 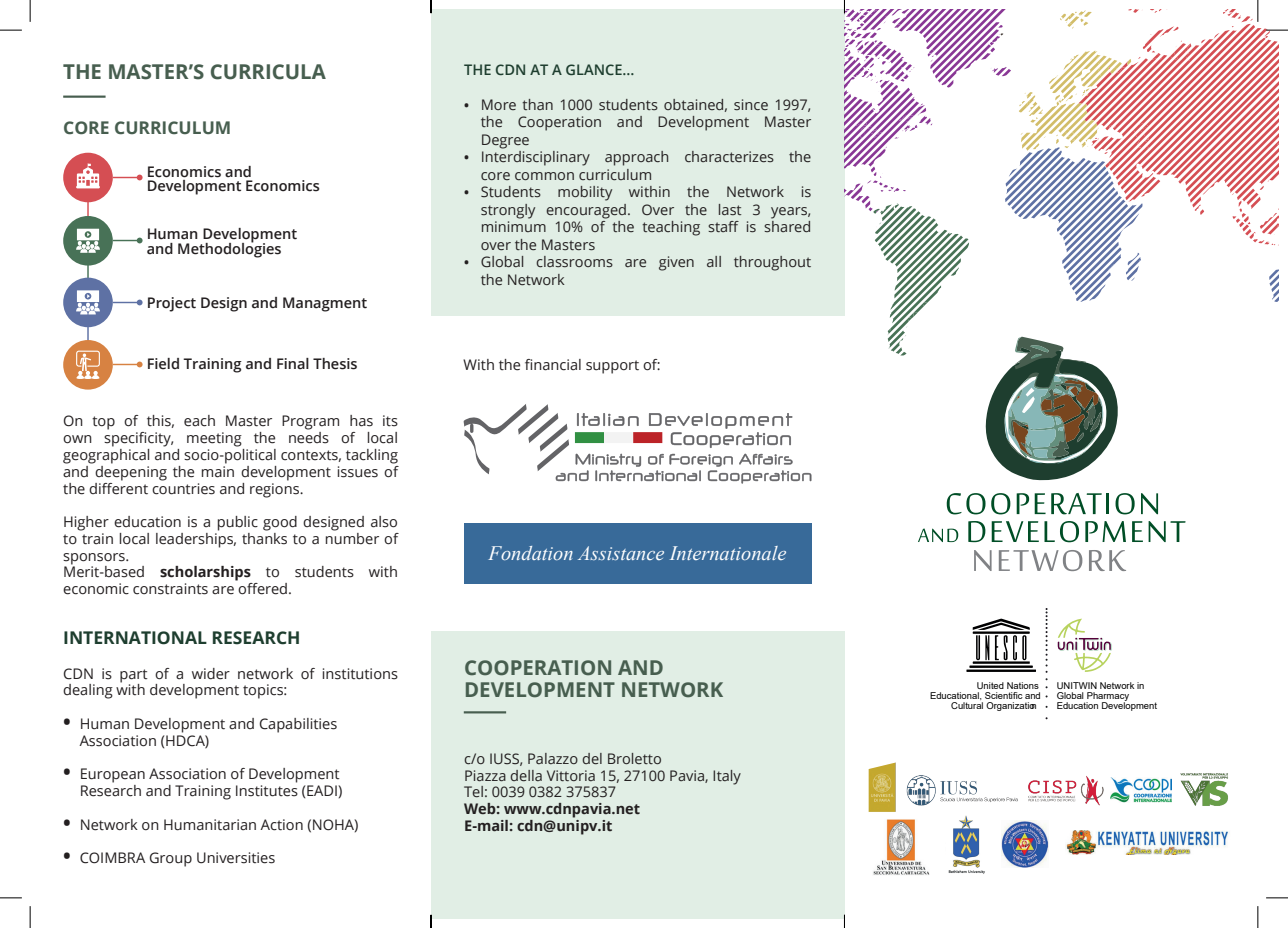 What do you see at coordinates (211, 674) in the screenshot?
I see `wider` at bounding box center [211, 674].
